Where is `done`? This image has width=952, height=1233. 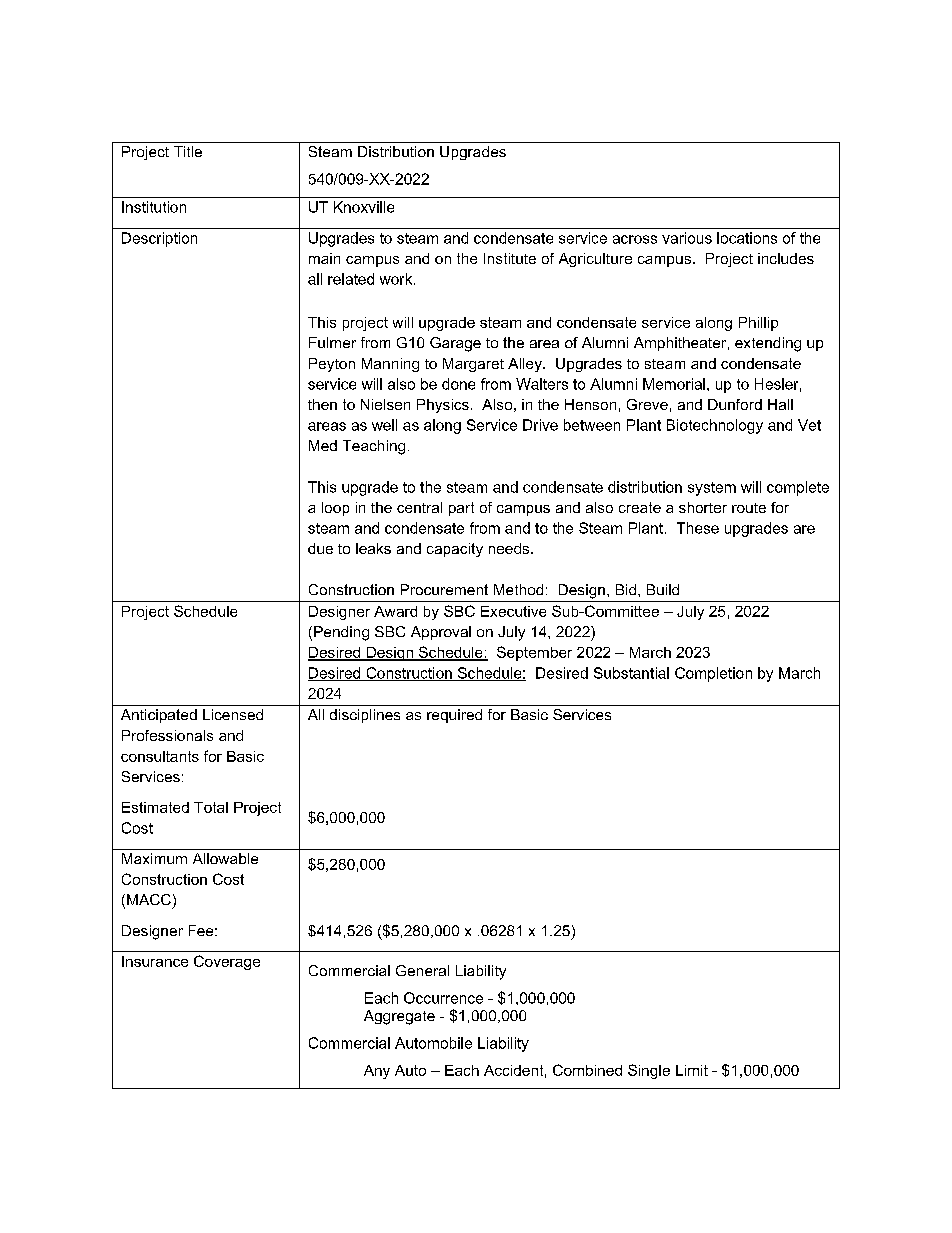 done is located at coordinates (458, 384).
